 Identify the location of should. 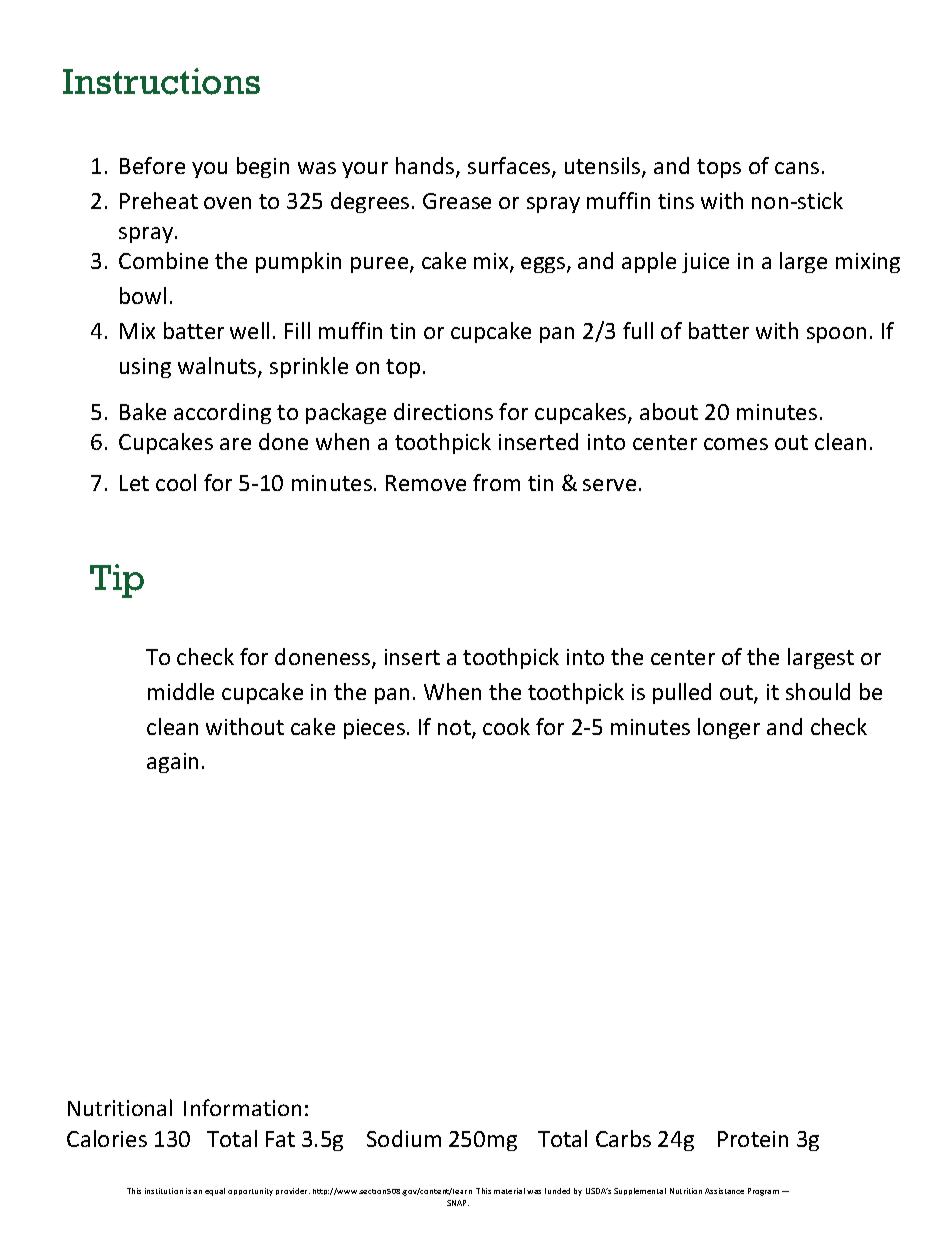
(818, 691).
